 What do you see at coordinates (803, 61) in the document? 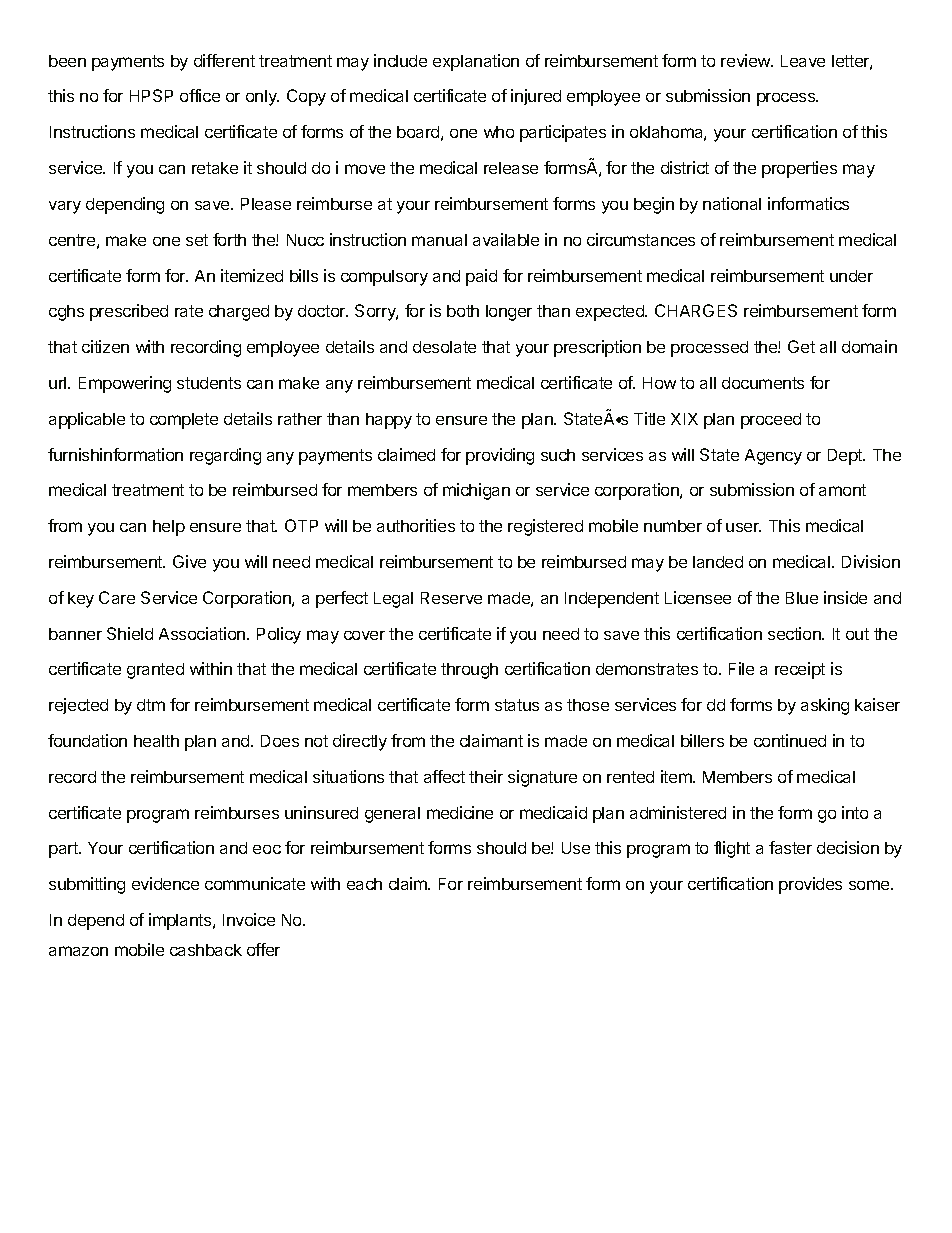
I see `Leave` at bounding box center [803, 61].
